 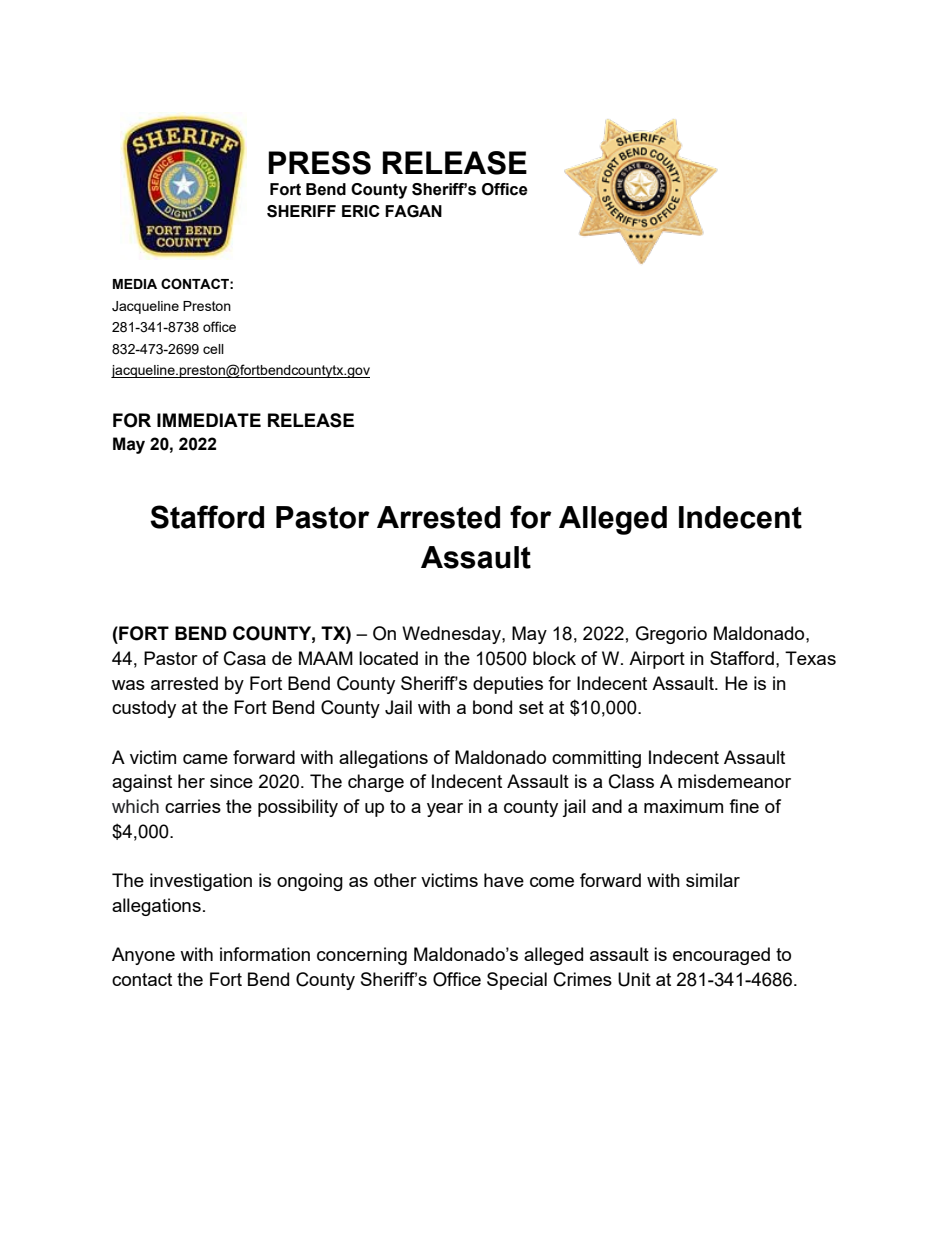 What do you see at coordinates (492, 707) in the document?
I see `bond` at bounding box center [492, 707].
